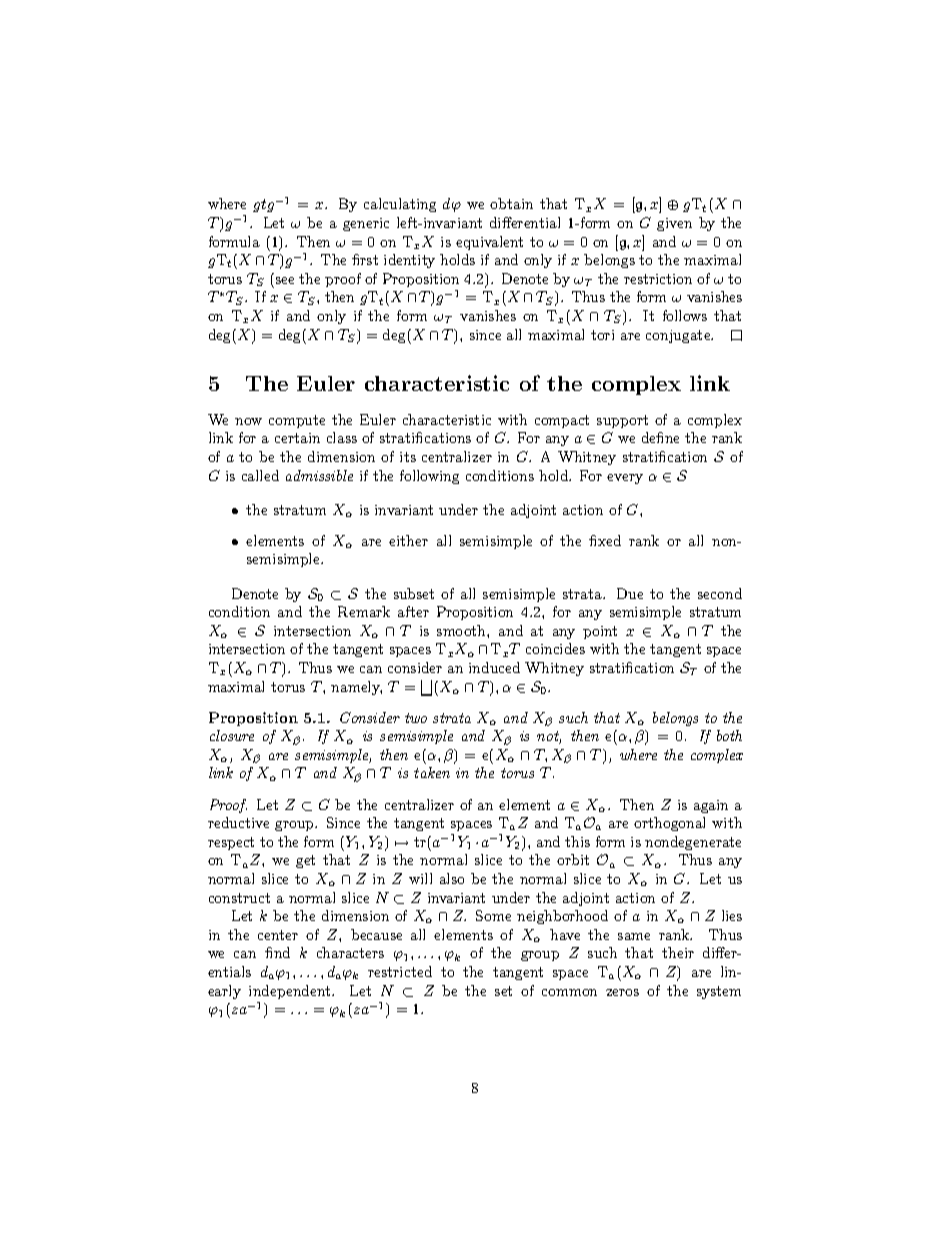  Describe the element at coordinates (493, 915) in the screenshot. I see `Some` at that location.
